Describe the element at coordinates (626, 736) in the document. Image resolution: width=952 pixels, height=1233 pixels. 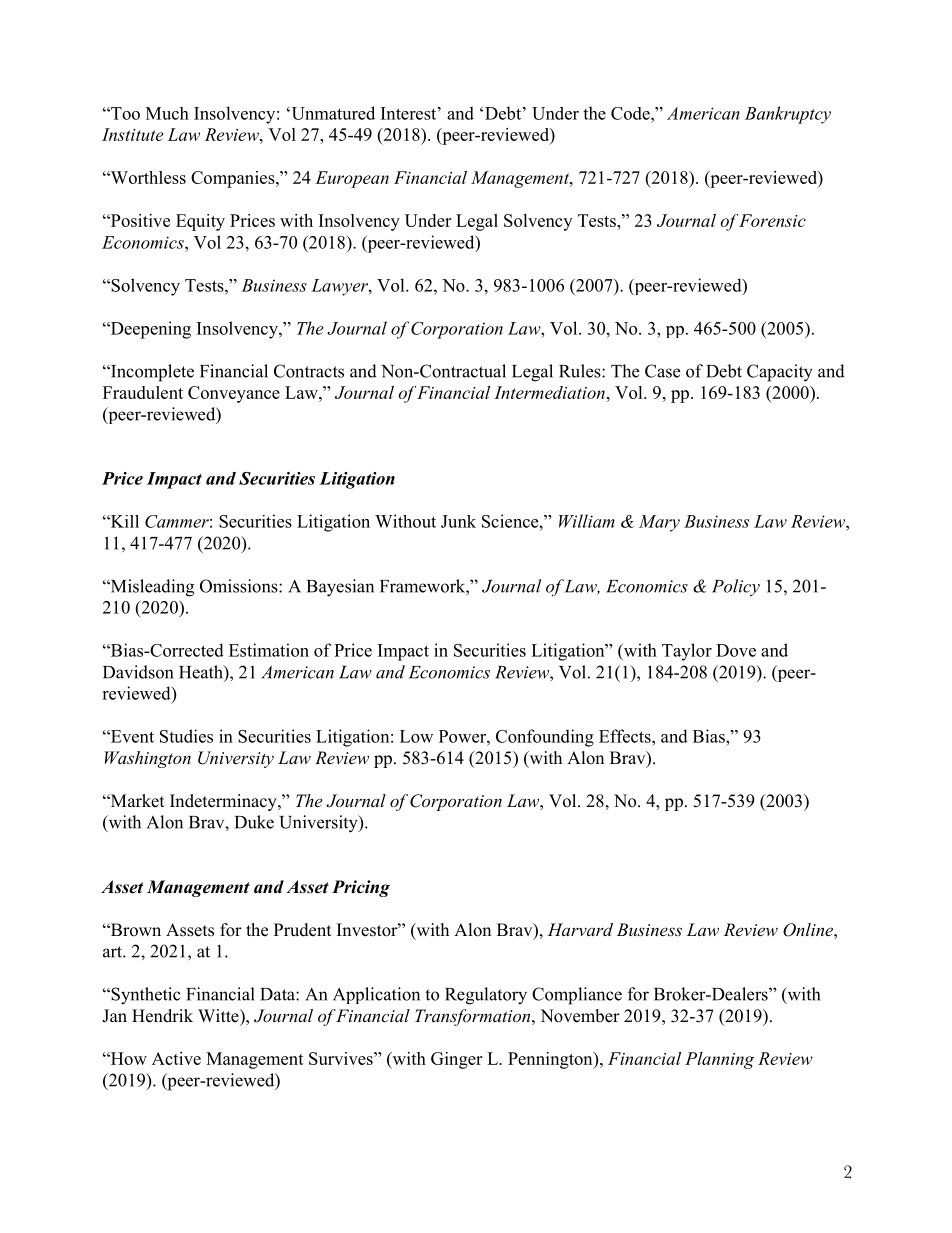
I see `Effects` at that location.
